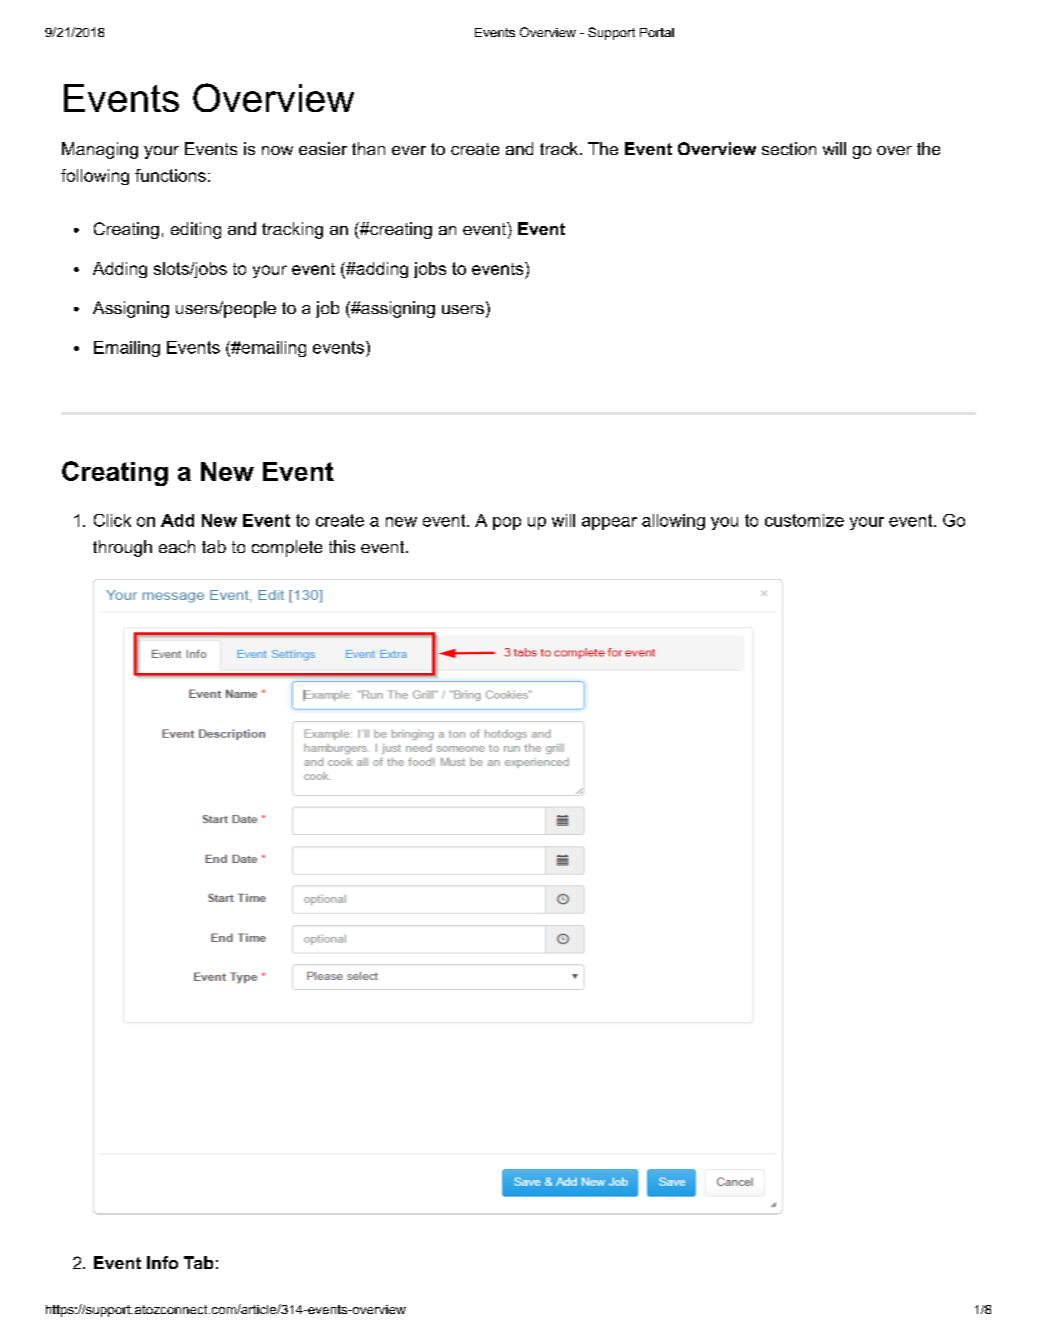  What do you see at coordinates (657, 32) in the screenshot?
I see `Portal` at bounding box center [657, 32].
